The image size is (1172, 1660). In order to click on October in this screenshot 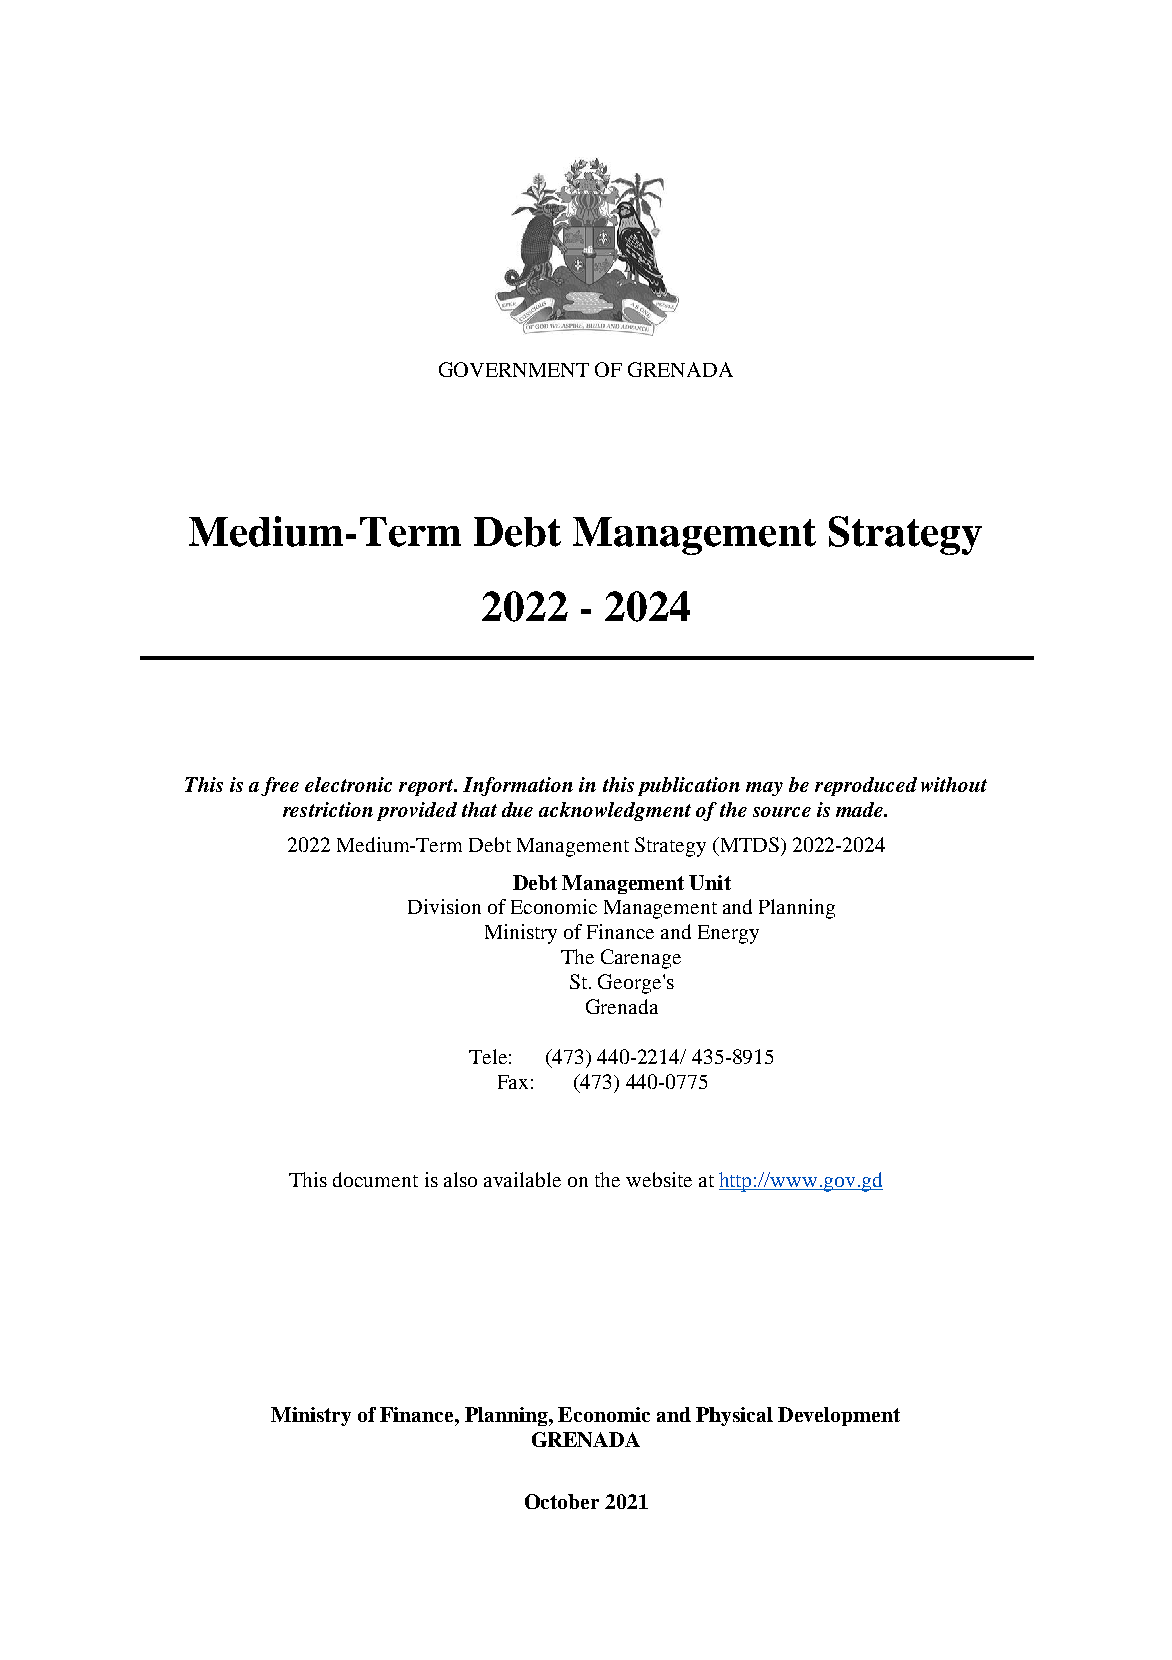, I will do `click(562, 1501)`.
